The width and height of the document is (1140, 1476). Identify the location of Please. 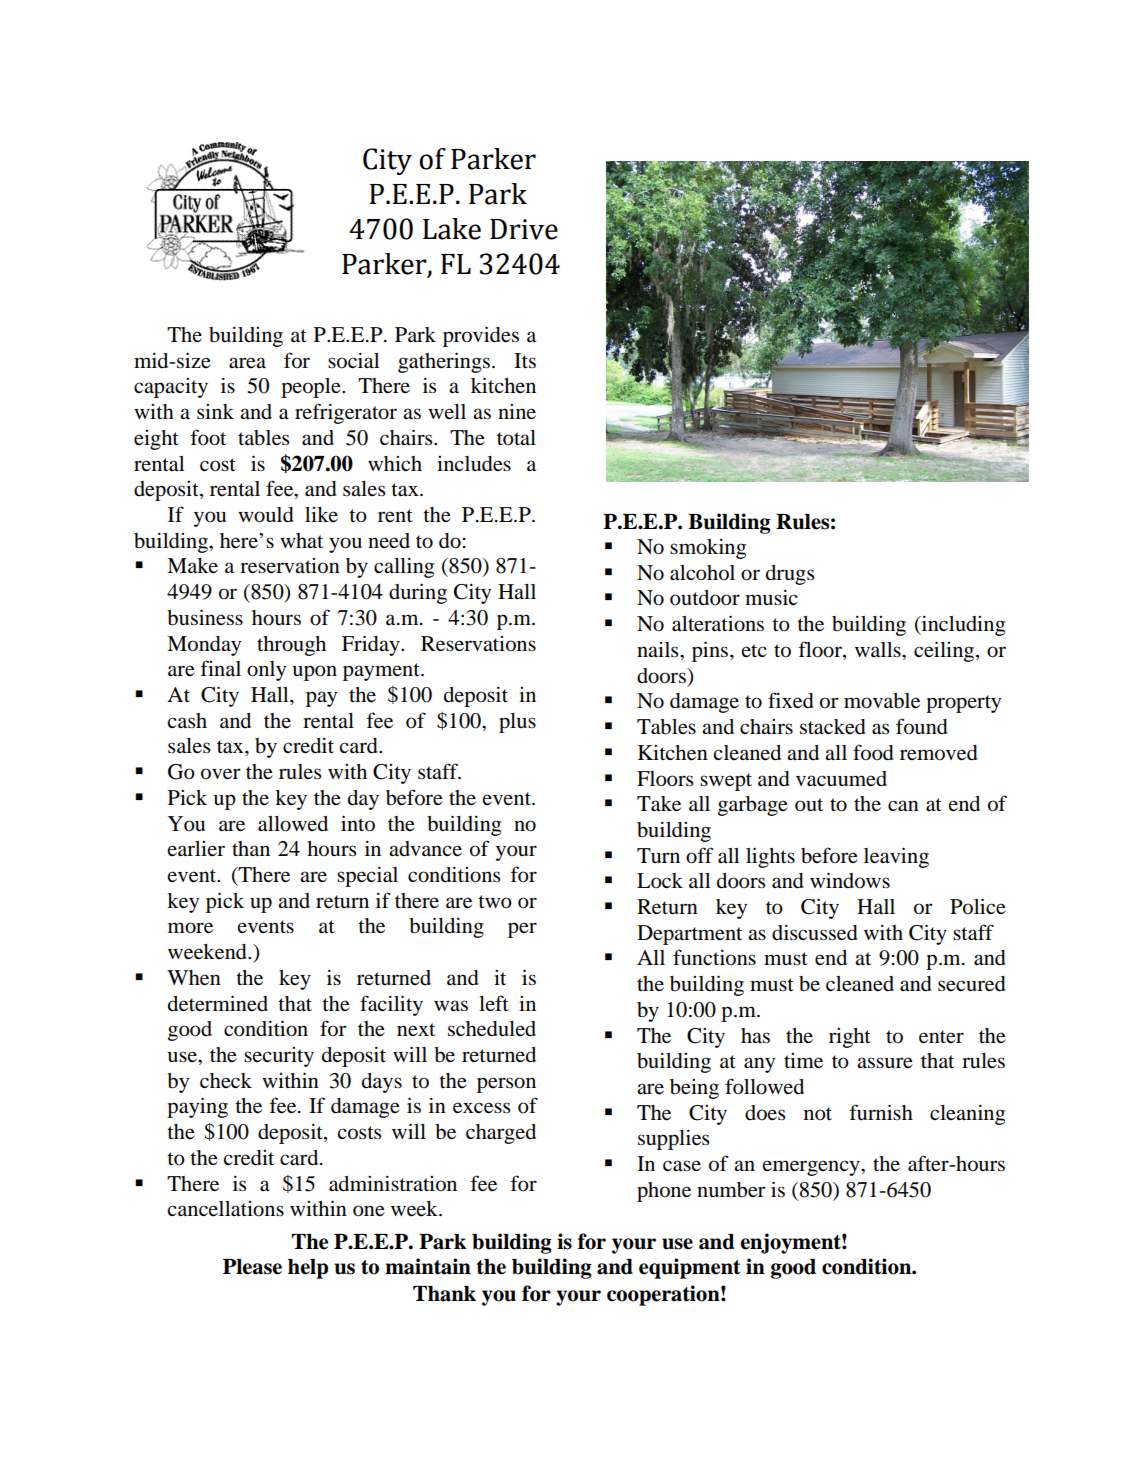
(252, 1267).
